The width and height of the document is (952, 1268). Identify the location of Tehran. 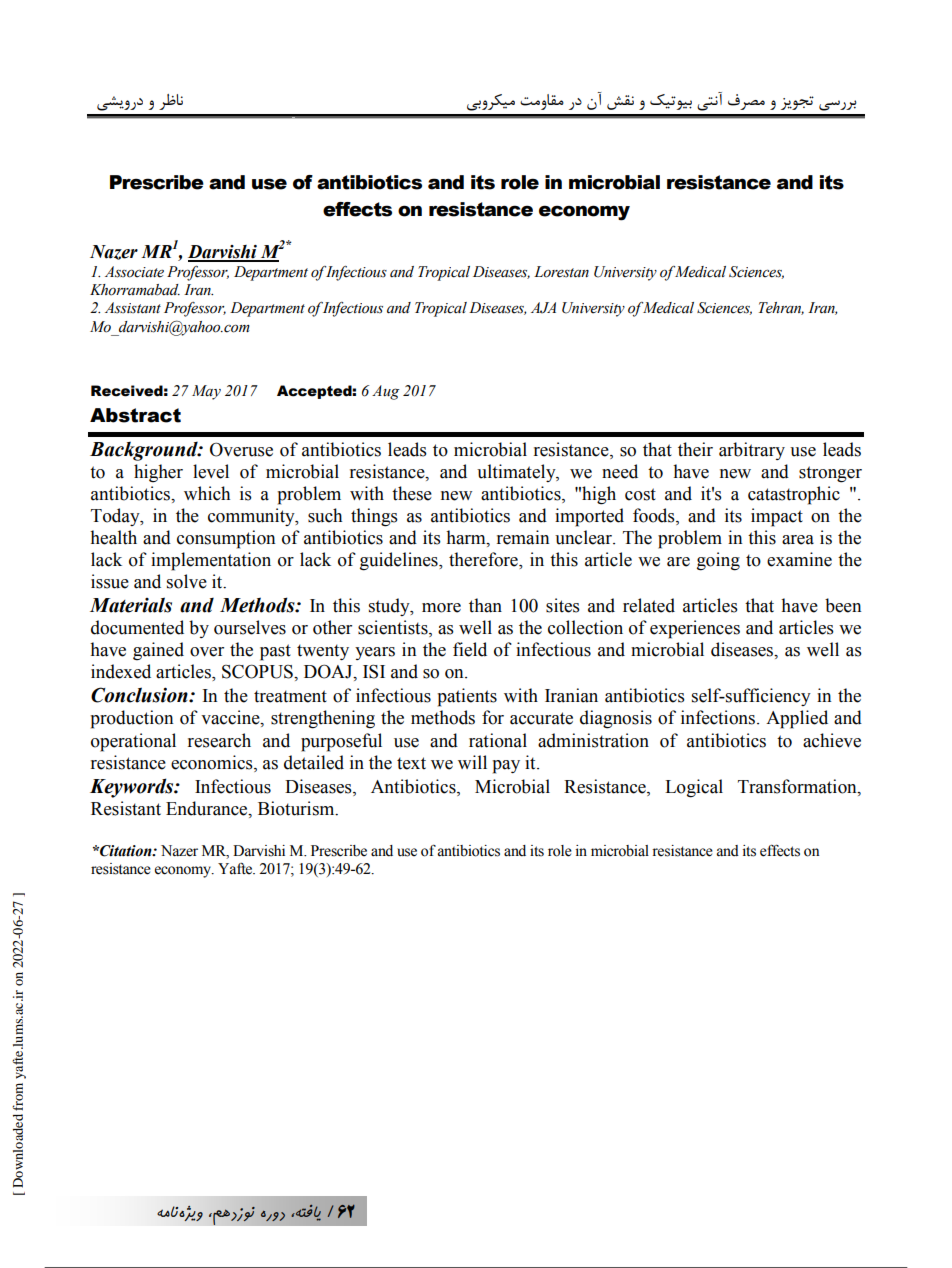
(781, 308).
